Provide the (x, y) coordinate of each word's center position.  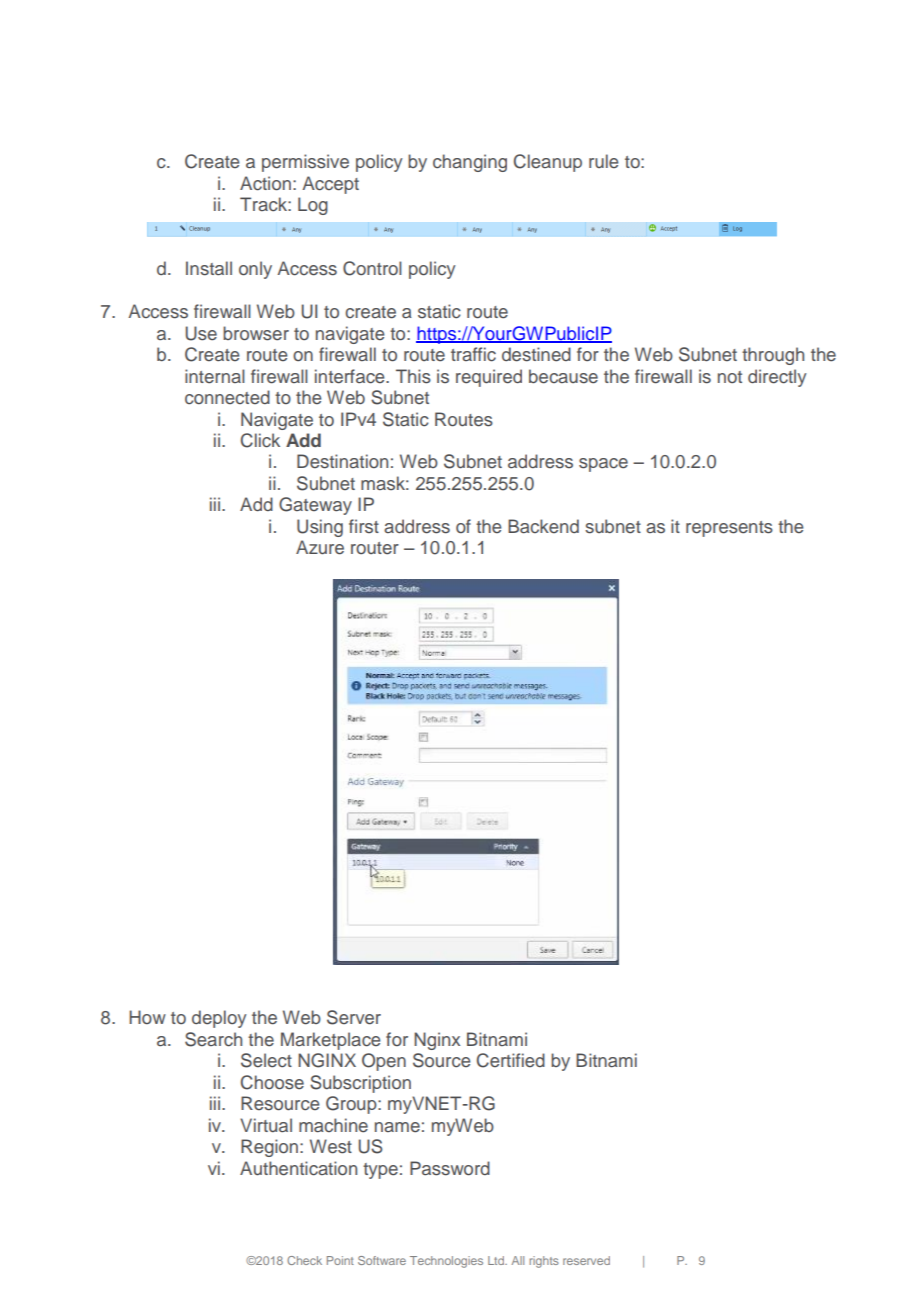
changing (470, 163)
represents (729, 529)
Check (304, 1260)
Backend (543, 526)
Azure (320, 547)
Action (265, 183)
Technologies (446, 1262)
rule (604, 161)
